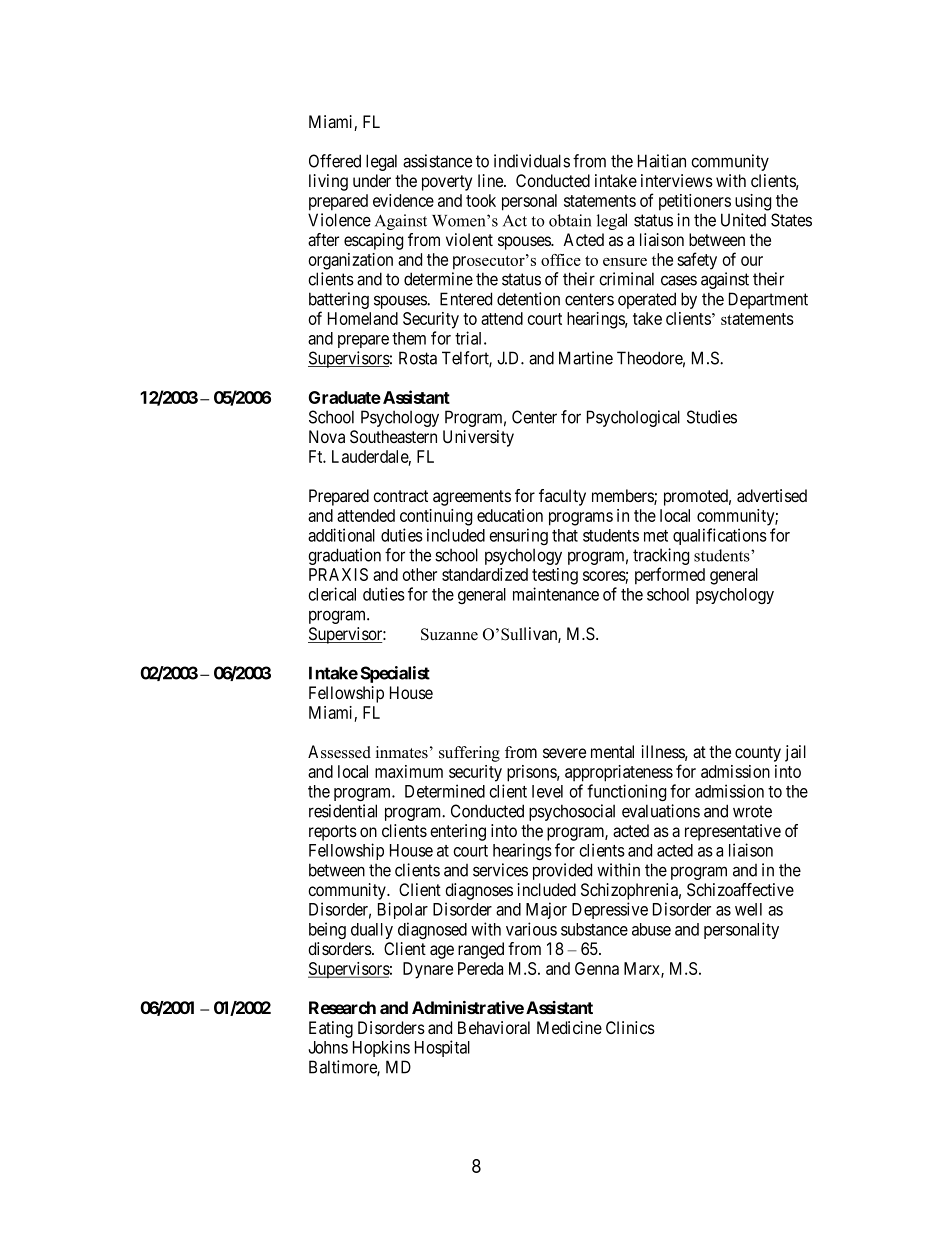 This document has width=952, height=1233. What do you see at coordinates (381, 1048) in the document?
I see `Hopkins` at bounding box center [381, 1048].
